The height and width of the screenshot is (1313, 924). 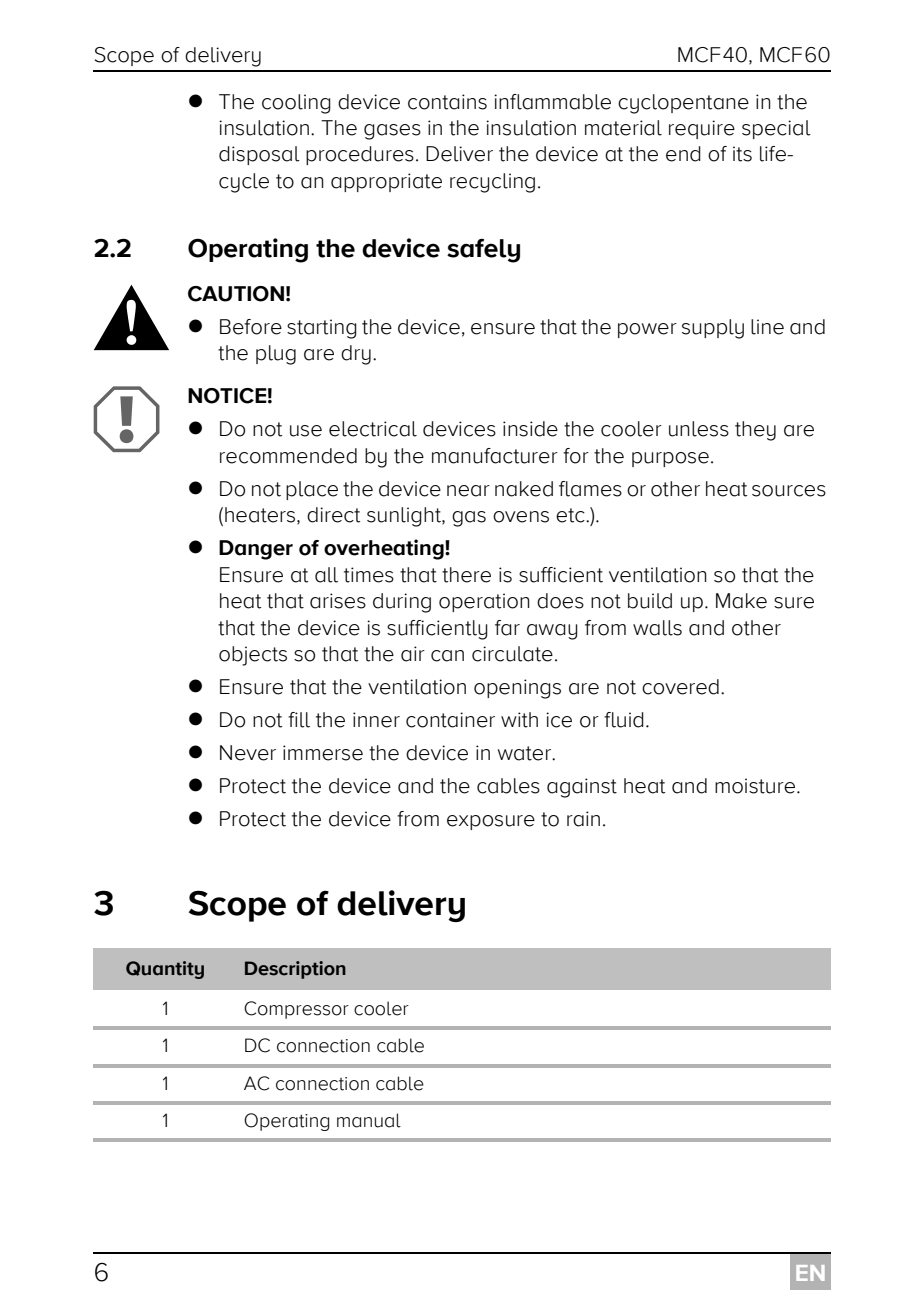 What do you see at coordinates (741, 601) in the screenshot?
I see `Make` at bounding box center [741, 601].
